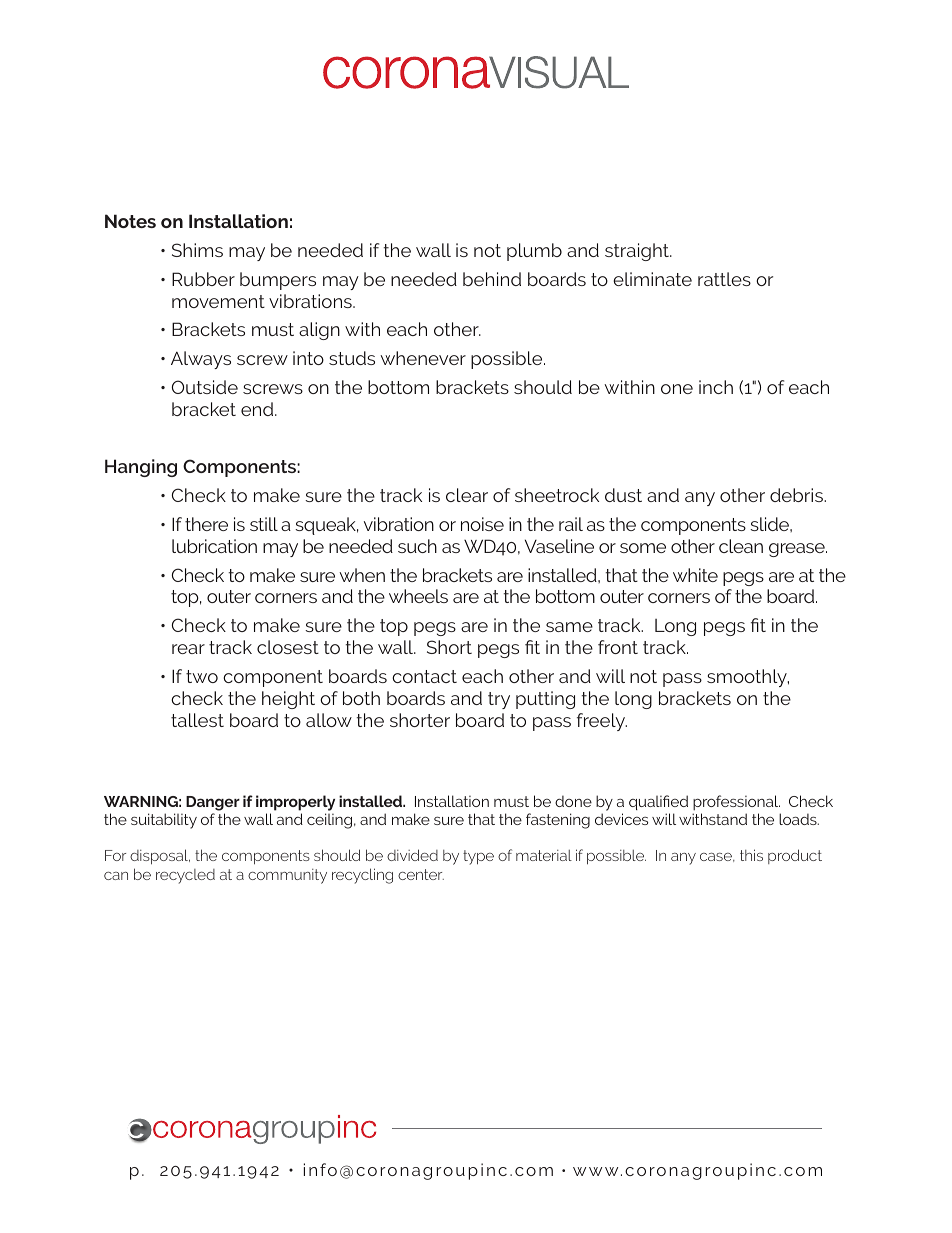 The width and height of the screenshot is (952, 1233). I want to click on straight, so click(638, 252).
